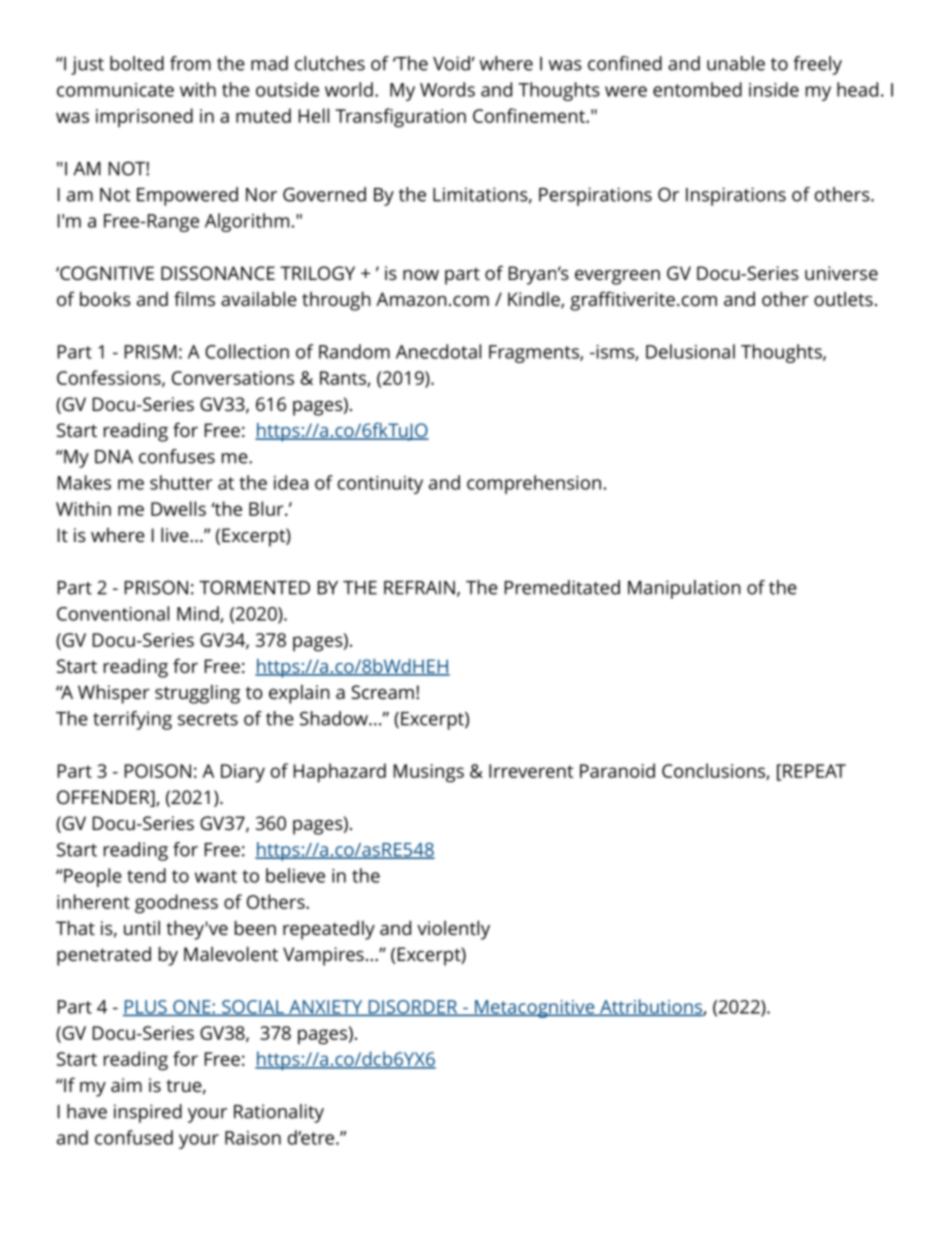  Describe the element at coordinates (684, 589) in the image. I see `Manipulation` at that location.
